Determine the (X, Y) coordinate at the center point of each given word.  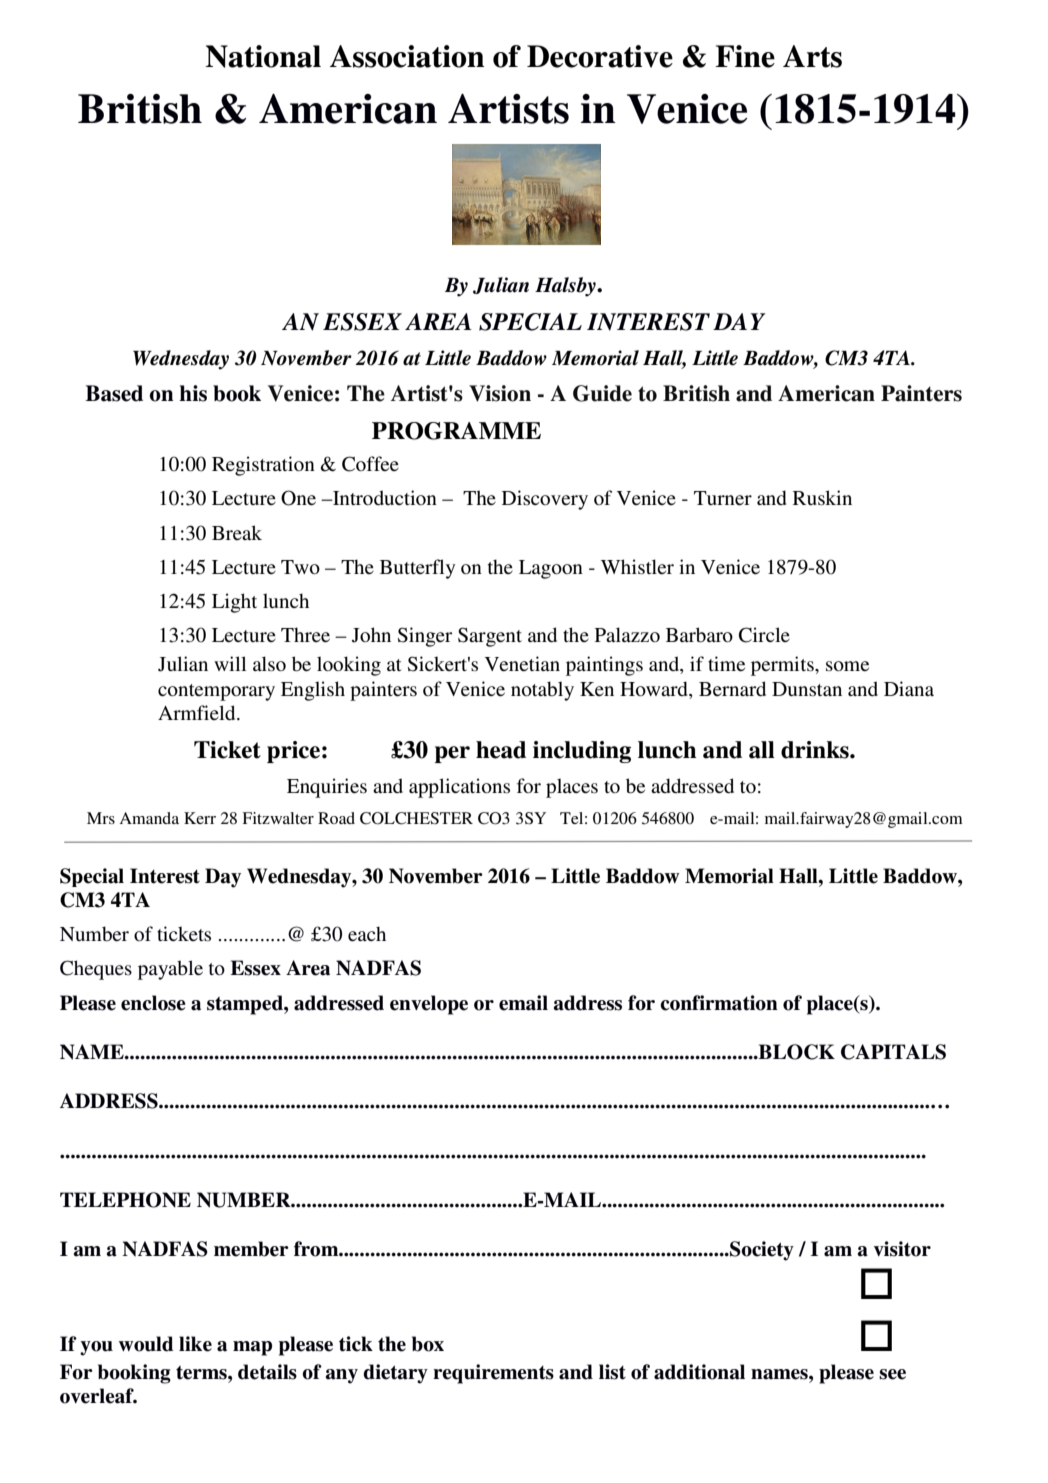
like (195, 1344)
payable (170, 970)
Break (237, 532)
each (367, 934)
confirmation (719, 1003)
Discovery (545, 500)
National (263, 56)
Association (407, 56)
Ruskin (822, 498)
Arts (812, 56)
